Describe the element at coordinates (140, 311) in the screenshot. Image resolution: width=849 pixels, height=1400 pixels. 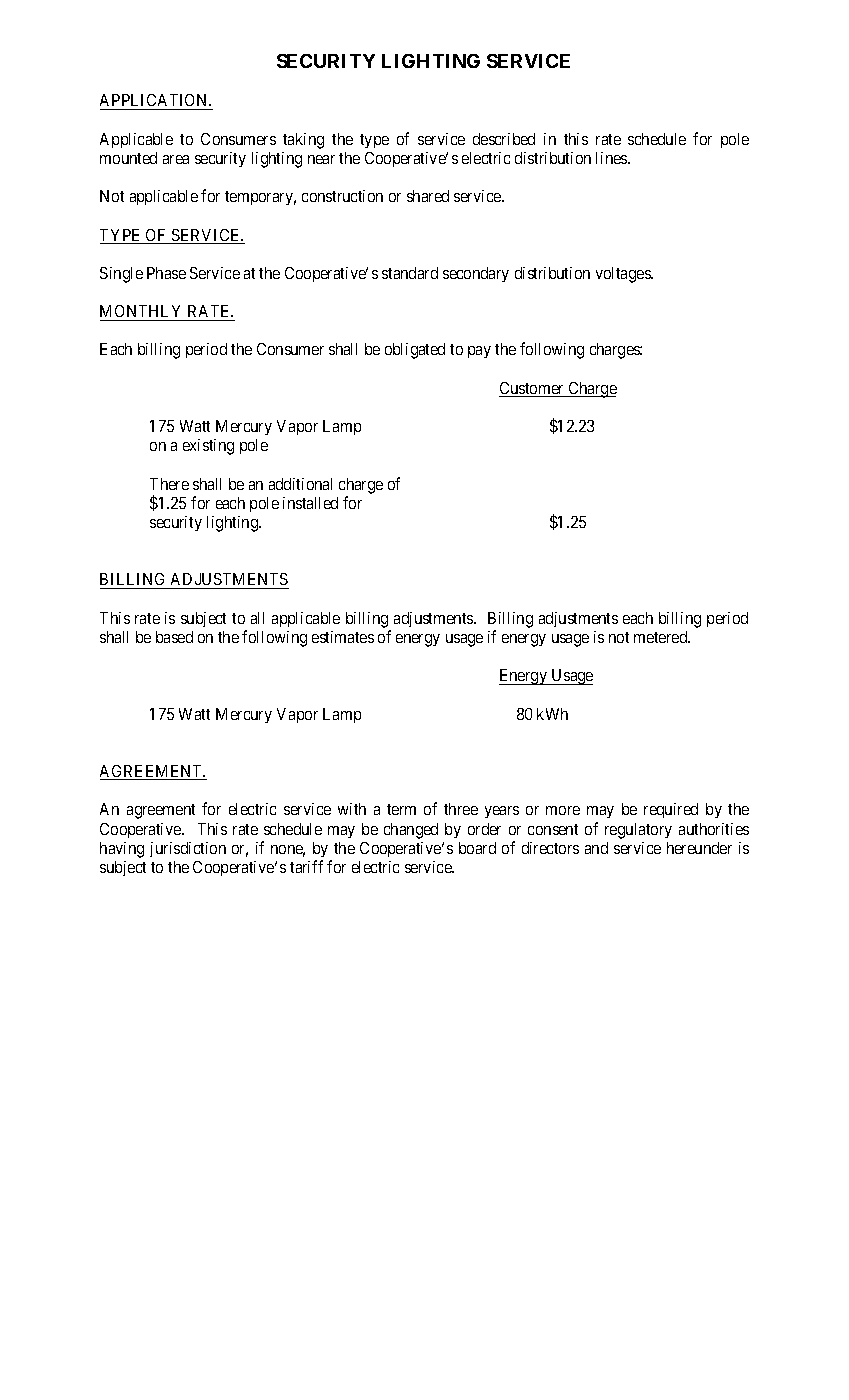
I see `MONTHLY` at that location.
